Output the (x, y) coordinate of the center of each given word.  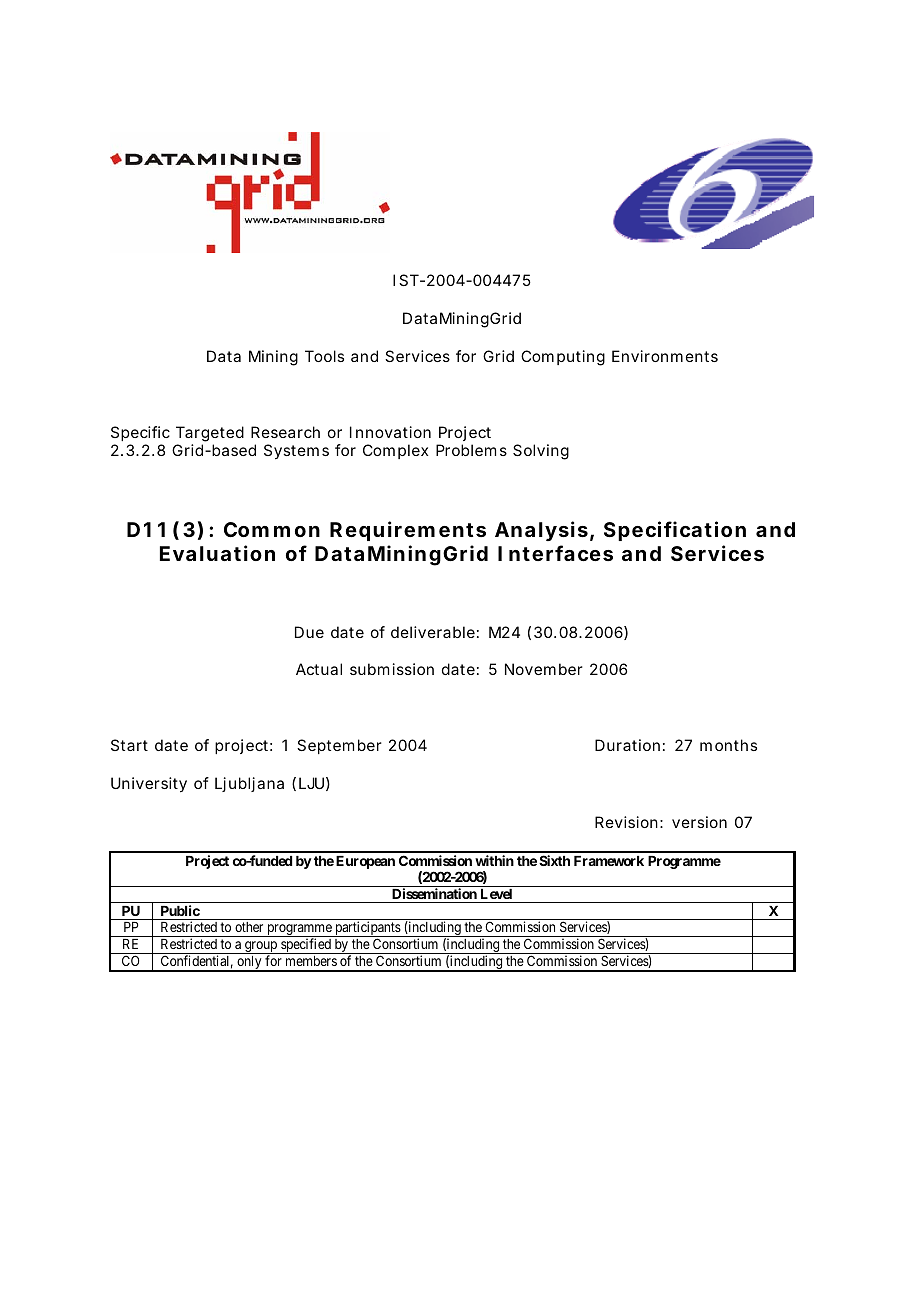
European (365, 862)
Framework (609, 861)
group (261, 947)
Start (129, 745)
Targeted (210, 434)
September (339, 746)
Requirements (408, 531)
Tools (324, 356)
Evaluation (217, 553)
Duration (627, 745)
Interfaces (555, 553)
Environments (665, 356)
